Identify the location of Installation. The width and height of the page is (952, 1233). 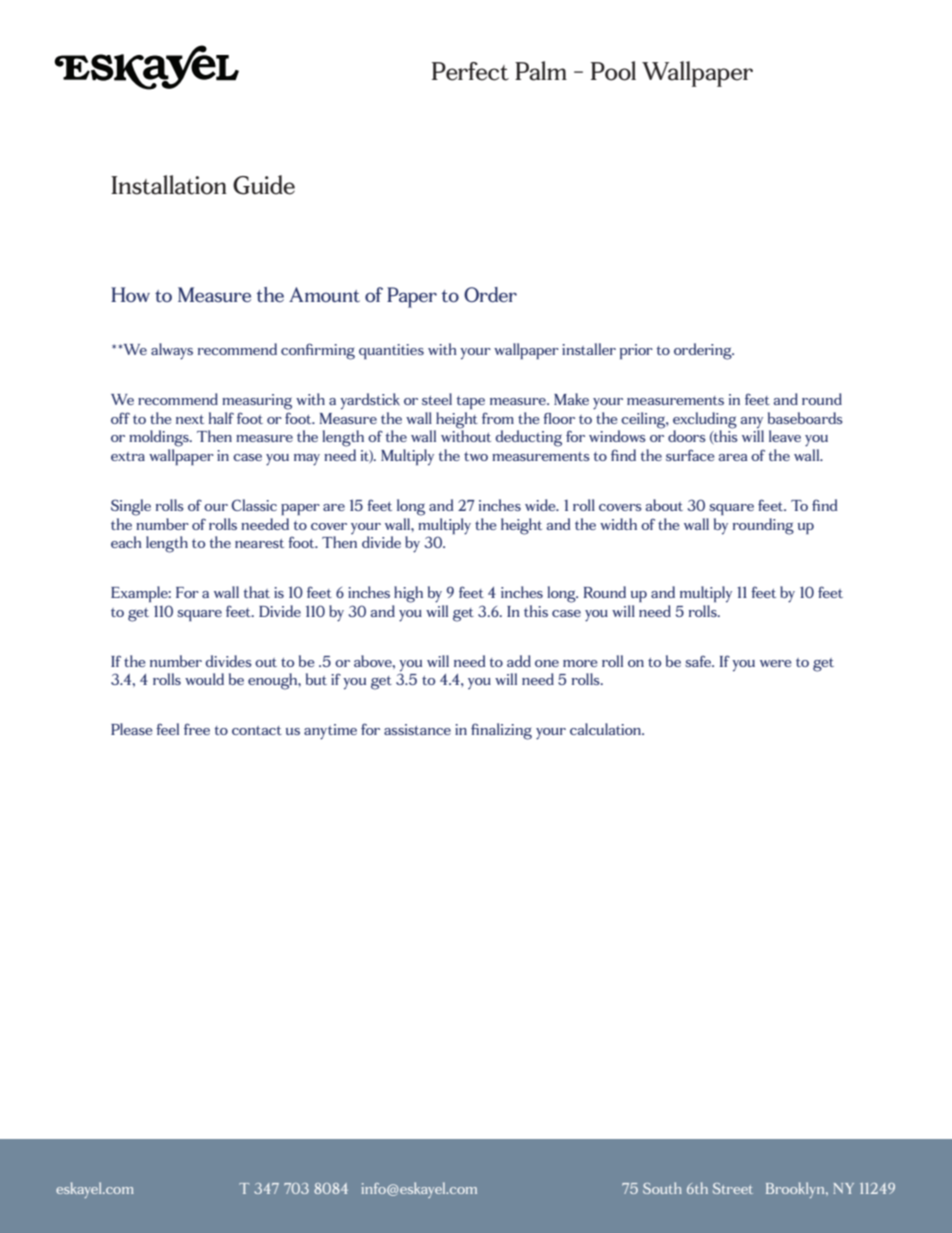
(169, 185).
